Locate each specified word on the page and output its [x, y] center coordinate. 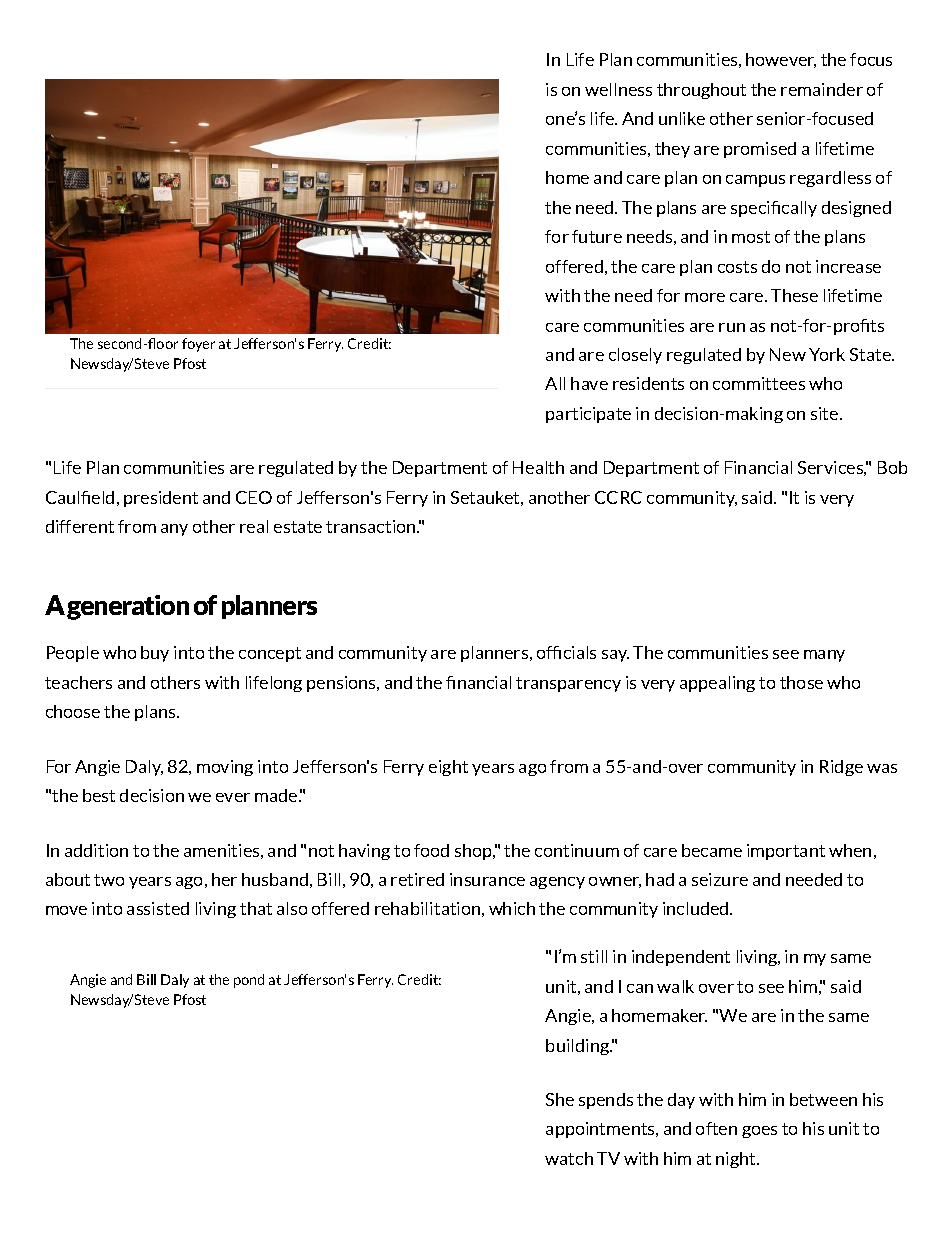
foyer [198, 345]
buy [155, 654]
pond [249, 981]
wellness [618, 89]
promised [760, 150]
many [824, 656]
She [560, 1099]
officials [566, 652]
